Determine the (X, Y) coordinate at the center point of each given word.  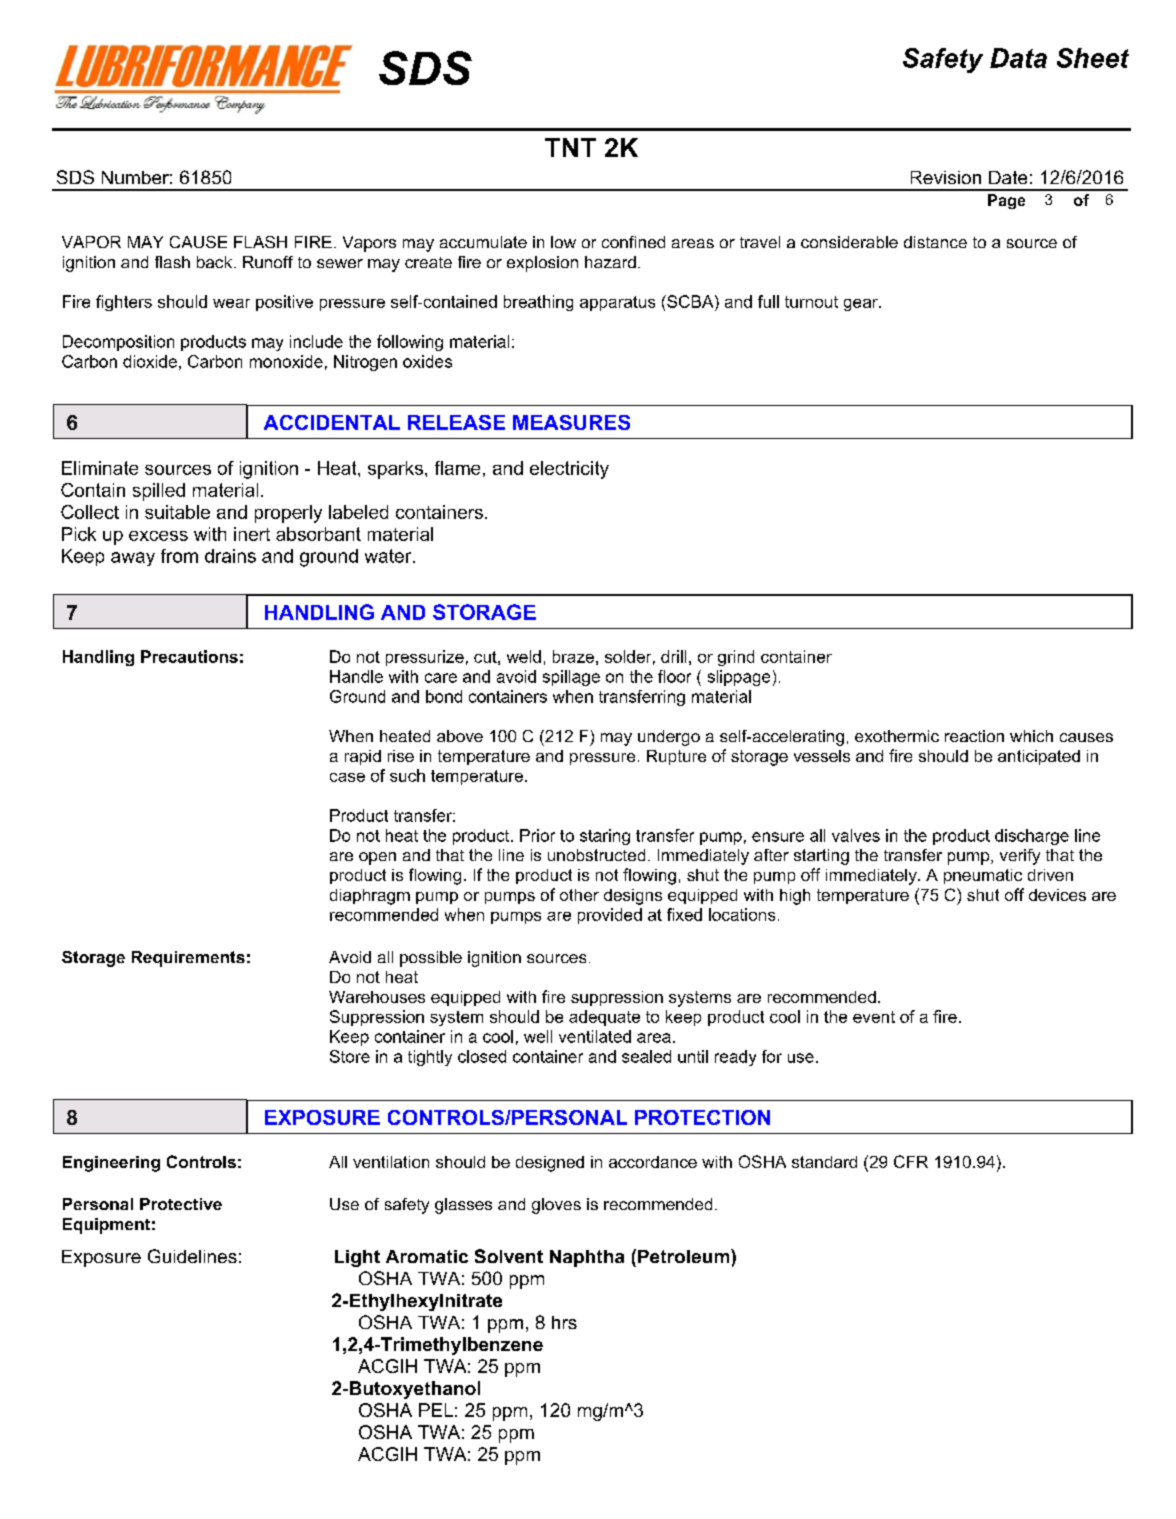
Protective (181, 1204)
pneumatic (983, 876)
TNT (570, 147)
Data (1018, 58)
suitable (177, 512)
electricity (569, 470)
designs (633, 897)
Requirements (188, 959)
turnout (811, 302)
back (216, 262)
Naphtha (587, 1258)
